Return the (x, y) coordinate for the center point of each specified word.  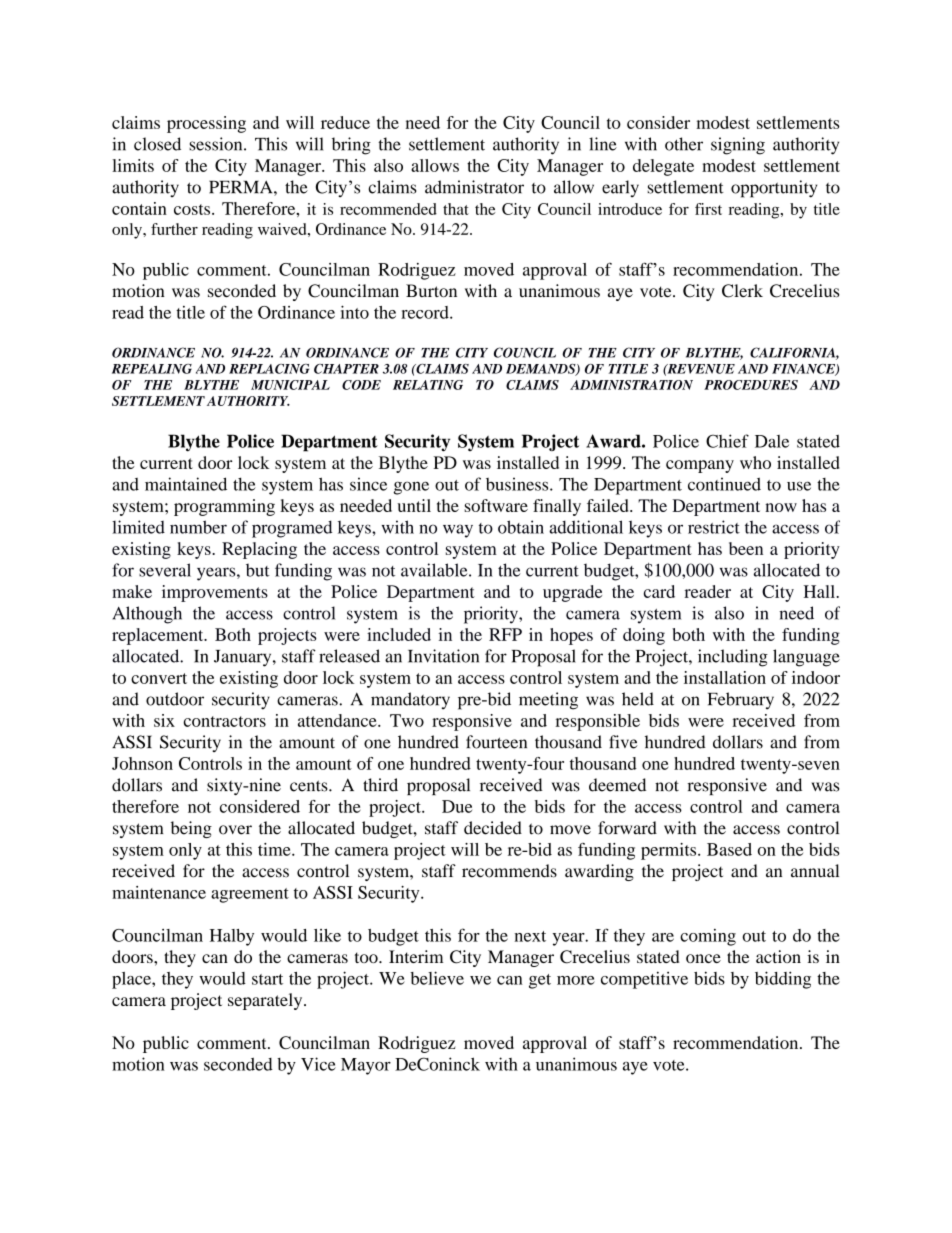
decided (493, 828)
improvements (215, 593)
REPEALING (152, 369)
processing (206, 124)
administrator (474, 187)
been (746, 548)
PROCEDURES (751, 385)
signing (738, 146)
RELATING (428, 385)
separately (266, 1001)
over (235, 830)
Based (729, 849)
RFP (505, 634)
